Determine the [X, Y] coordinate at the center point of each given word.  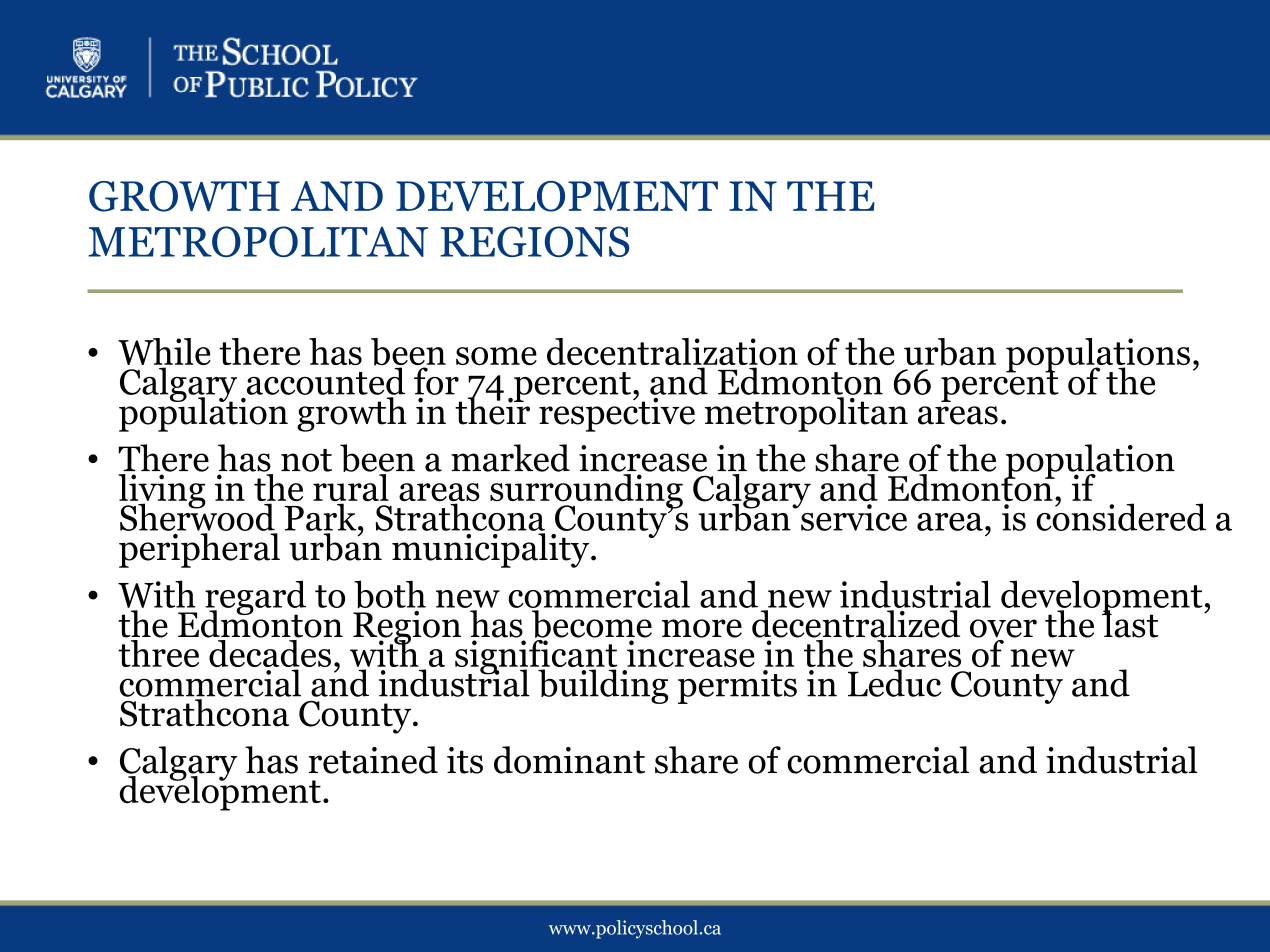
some [496, 356]
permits [737, 687]
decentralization [672, 353]
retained [373, 760]
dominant [569, 760]
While [164, 353]
